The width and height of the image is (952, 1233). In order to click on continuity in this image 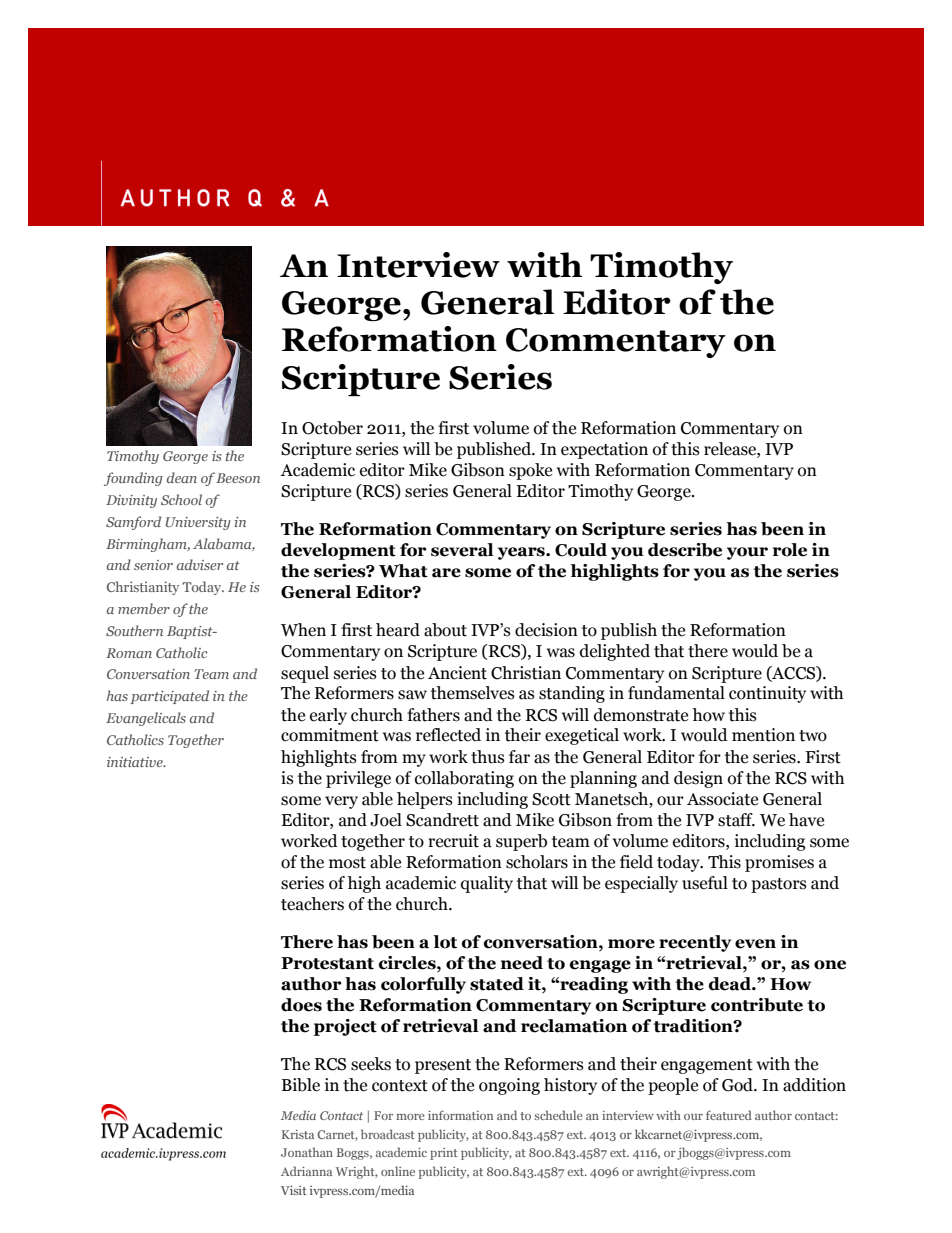, I will do `click(767, 694)`.
